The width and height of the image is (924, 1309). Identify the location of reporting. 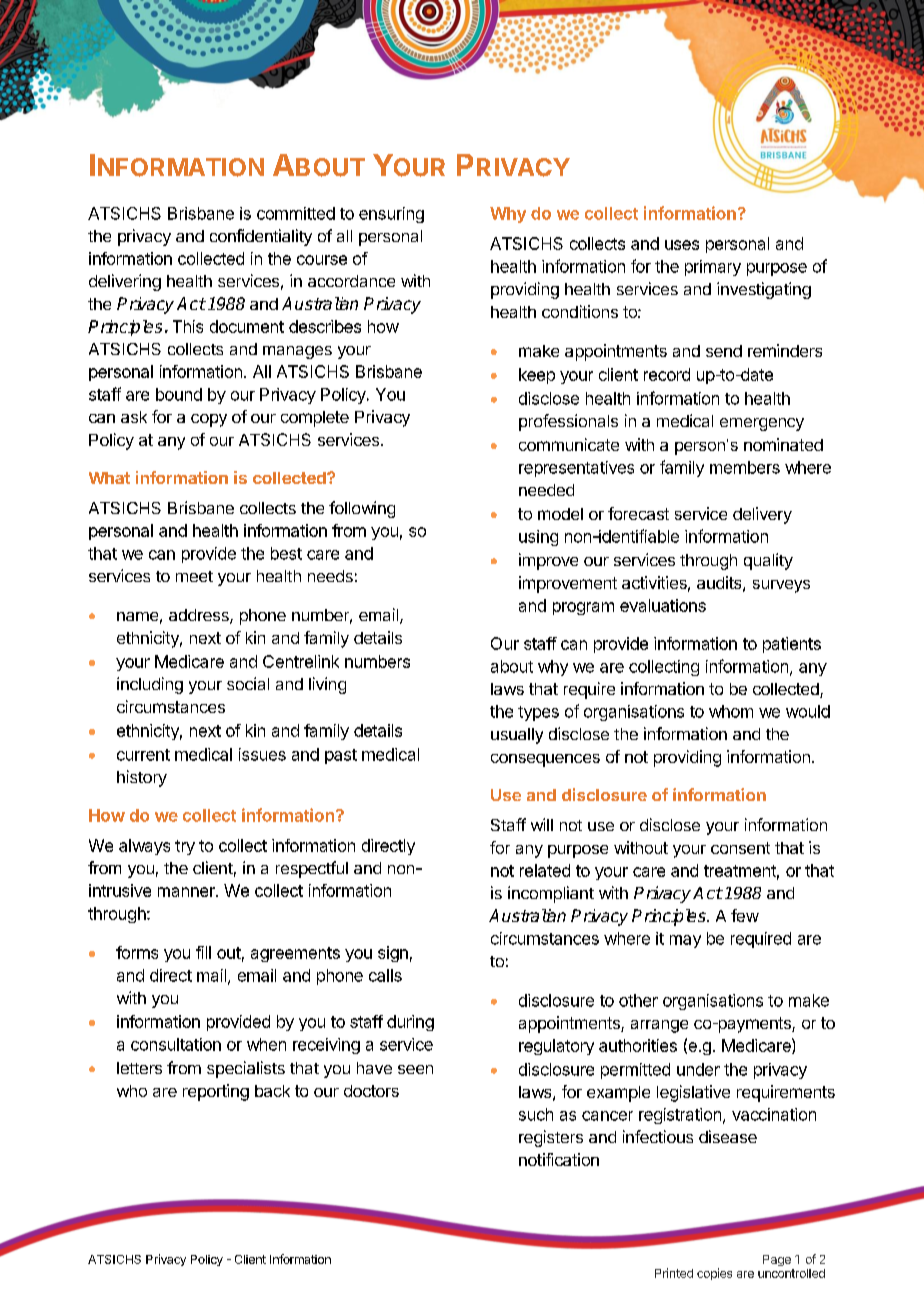
(216, 1092).
